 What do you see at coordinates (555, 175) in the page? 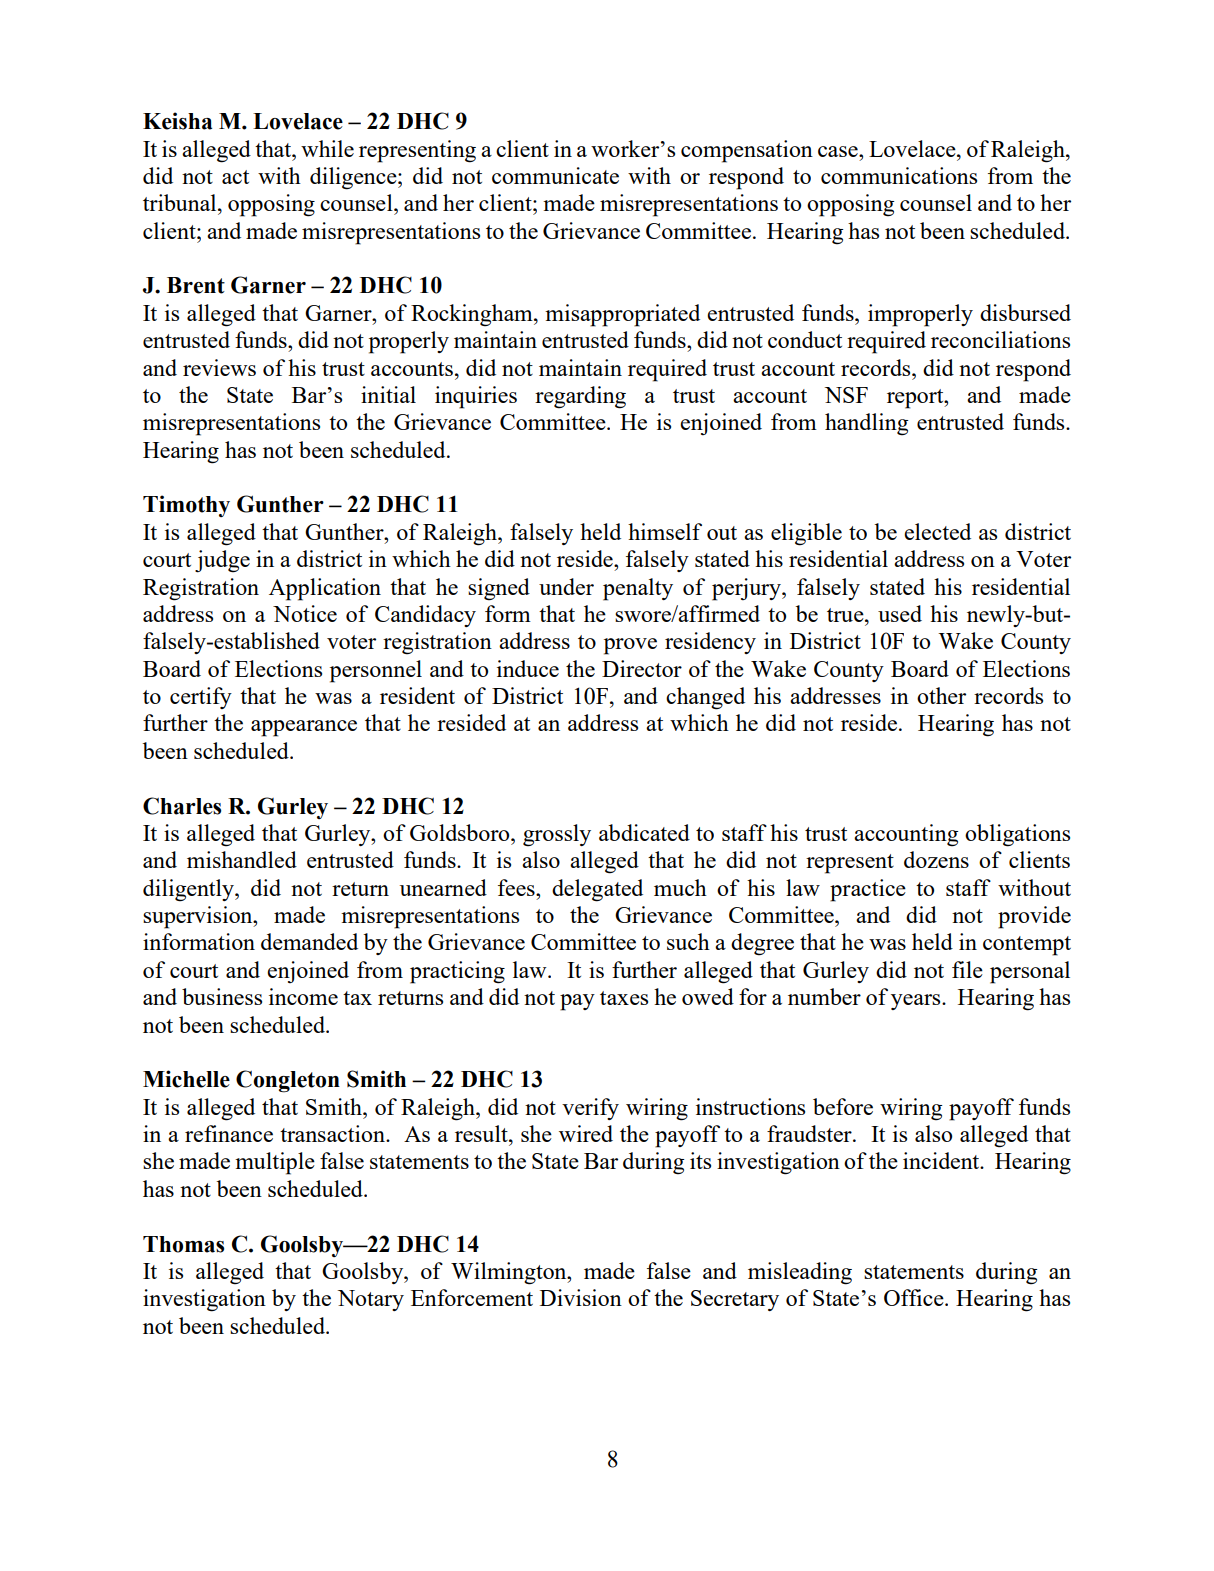
I see `communicate` at bounding box center [555, 175].
